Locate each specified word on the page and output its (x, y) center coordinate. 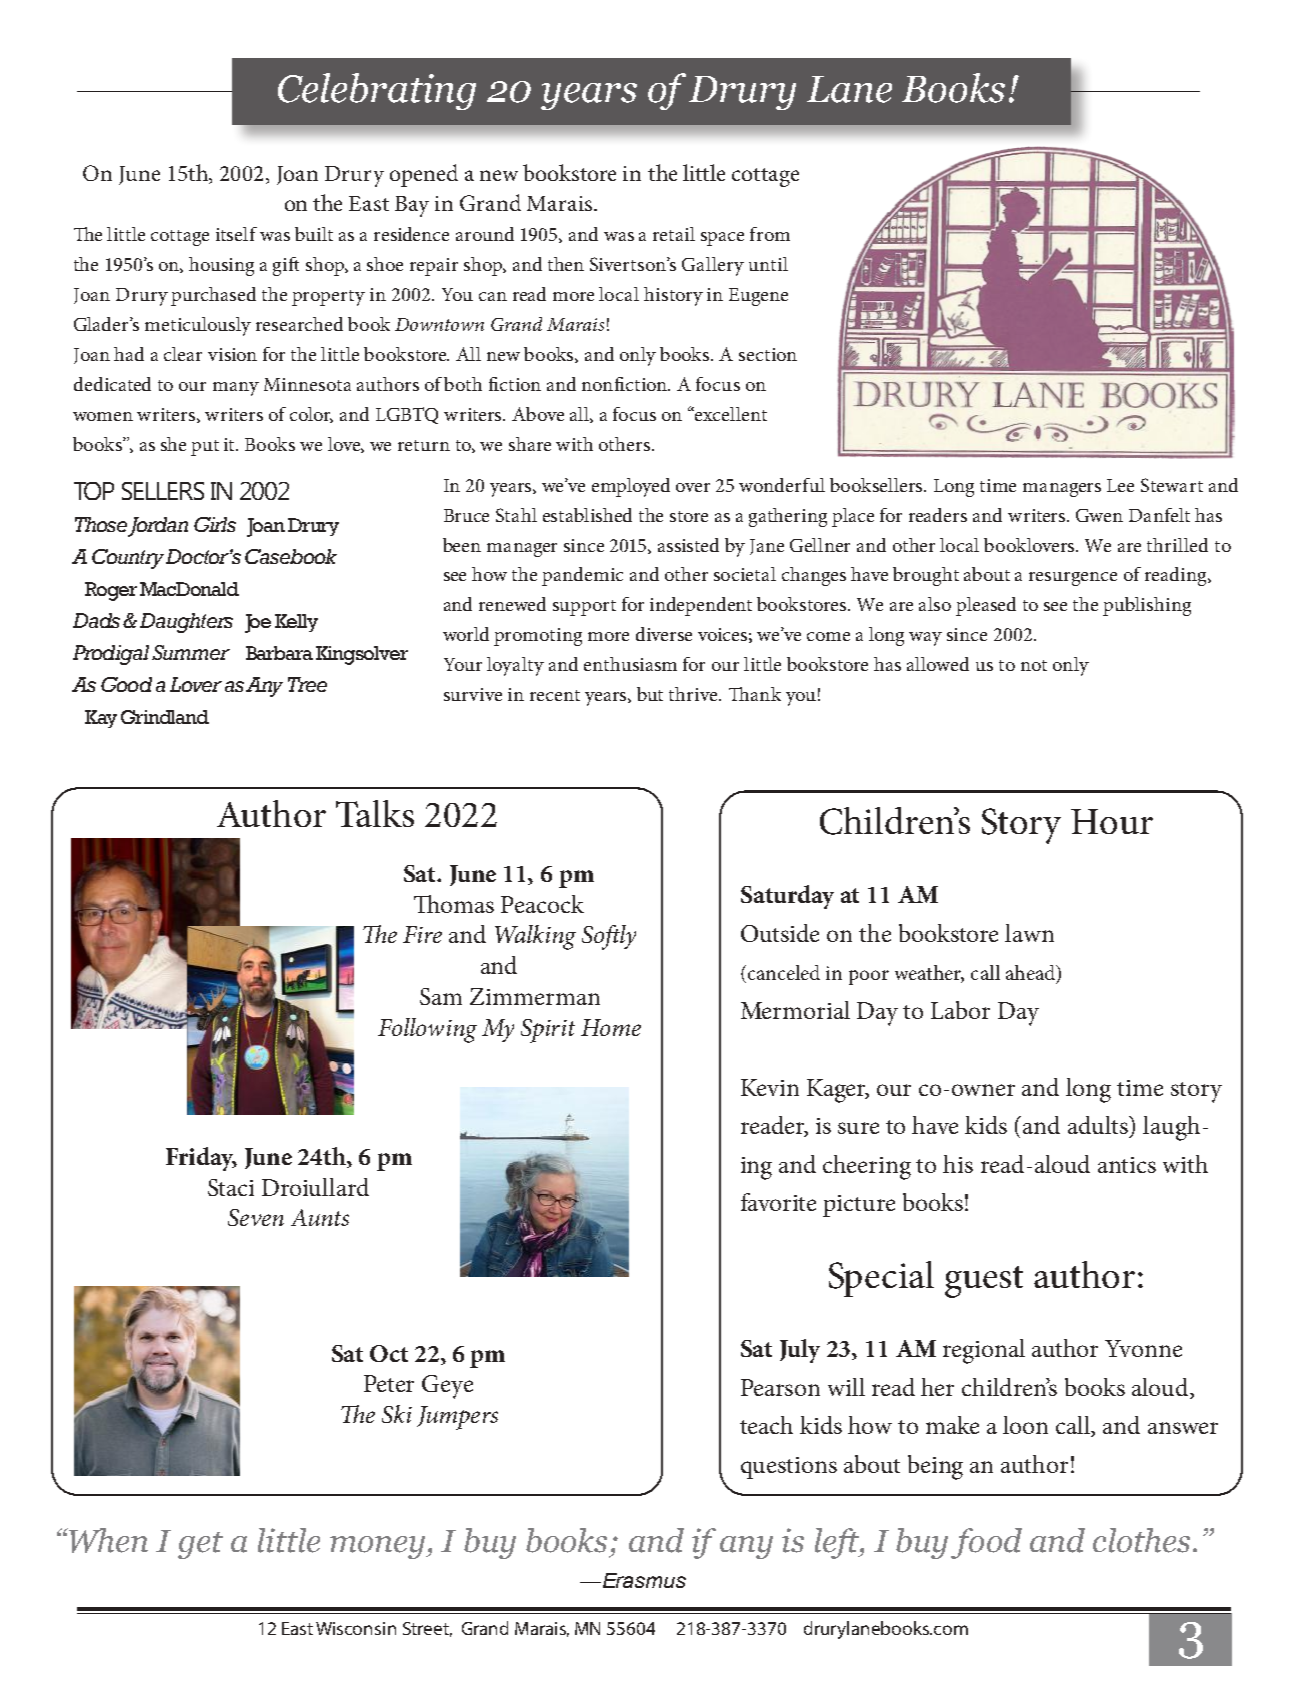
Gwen (1099, 515)
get (200, 1545)
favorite (778, 1202)
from (770, 234)
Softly (609, 937)
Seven (256, 1217)
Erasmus (643, 1580)
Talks (375, 813)
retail (674, 234)
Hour (1112, 821)
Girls (215, 524)
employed (631, 487)
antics (1127, 1165)
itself (236, 234)
